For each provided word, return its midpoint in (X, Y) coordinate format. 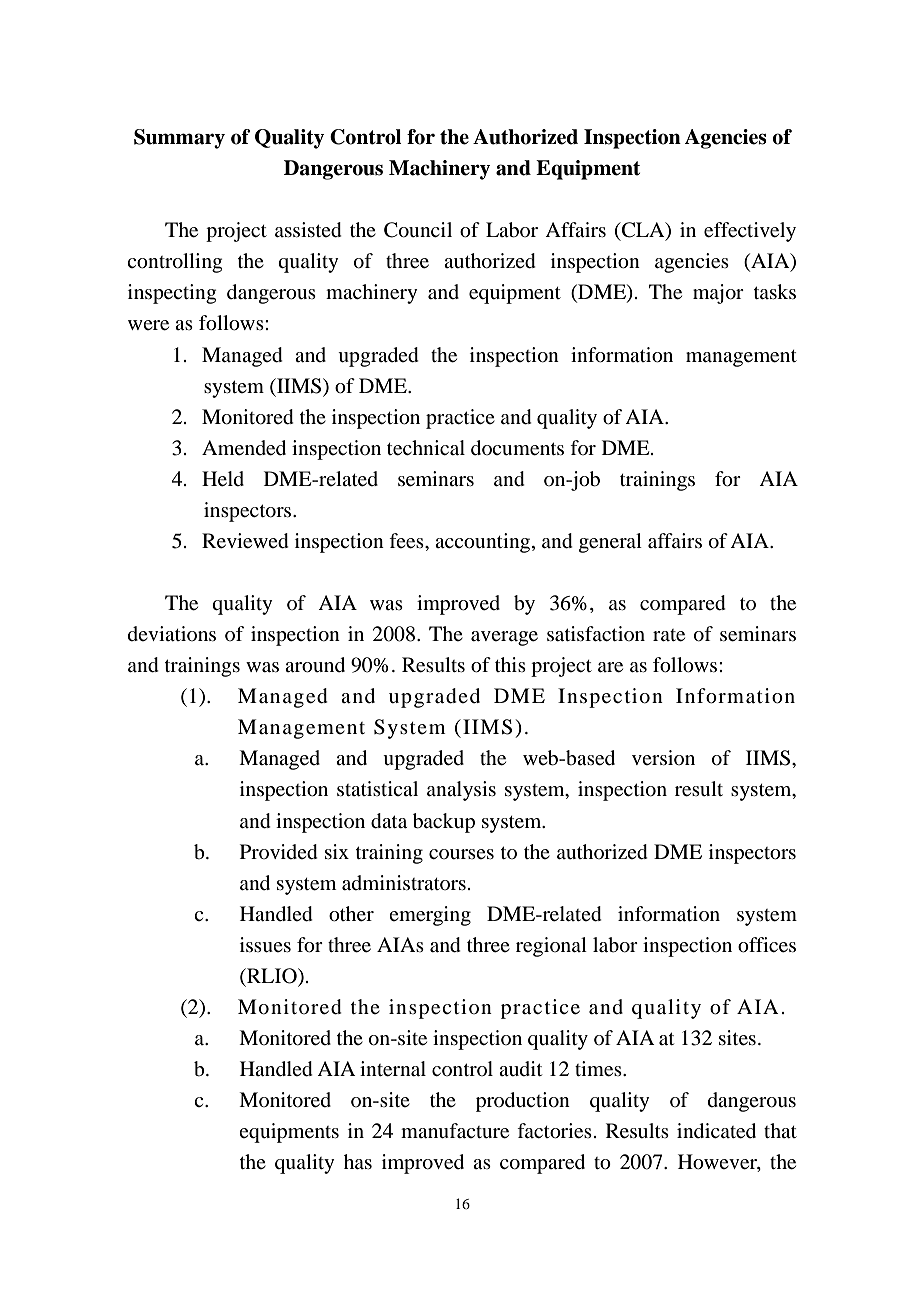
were (148, 325)
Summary (179, 139)
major (718, 294)
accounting (484, 543)
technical (426, 448)
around (315, 665)
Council (418, 230)
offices (767, 945)
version (663, 757)
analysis (461, 791)
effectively (750, 232)
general (610, 543)
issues (265, 945)
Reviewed (245, 541)
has (358, 1161)
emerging (430, 916)
